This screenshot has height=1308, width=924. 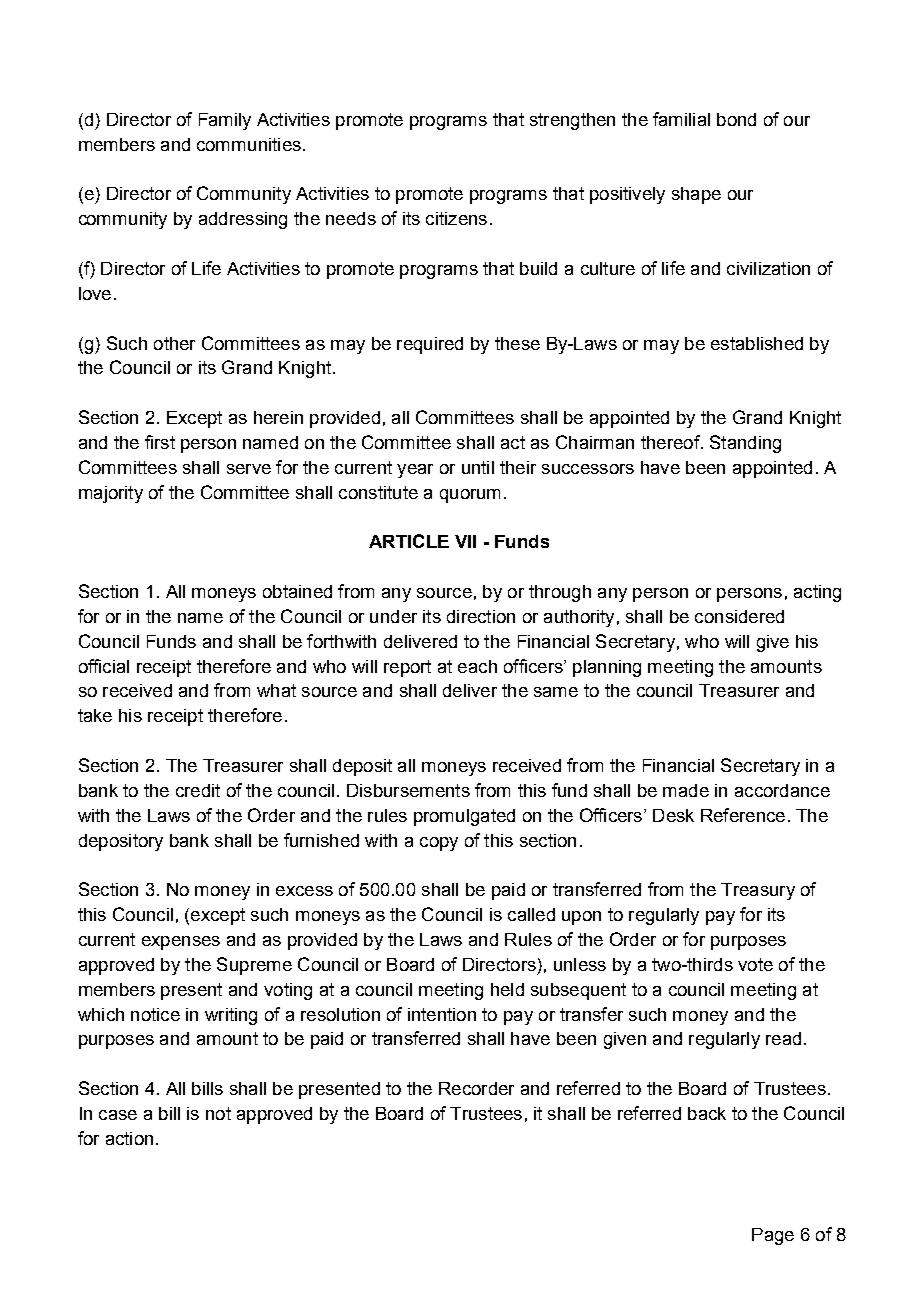 I want to click on intention, so click(x=442, y=1014).
